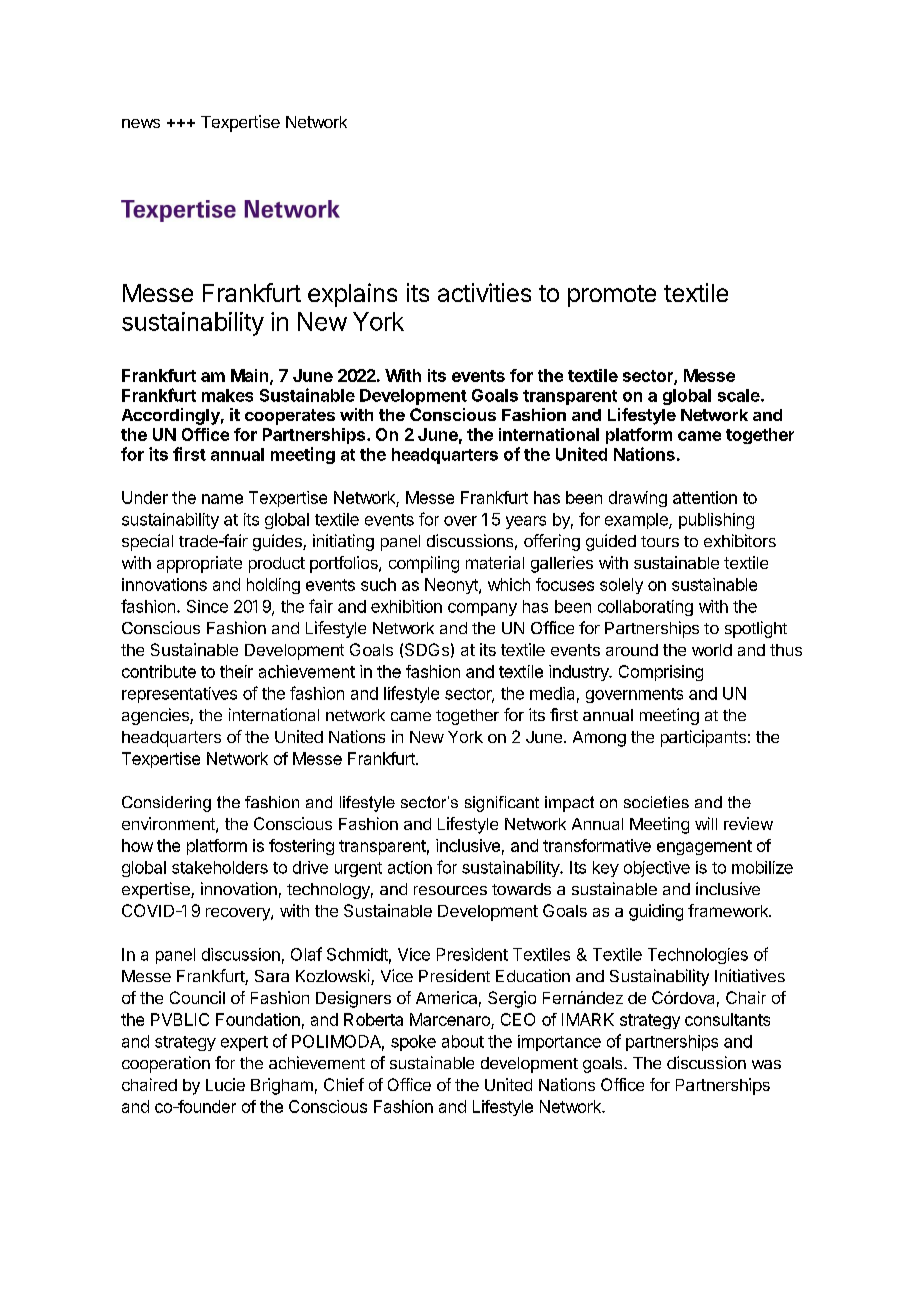 The height and width of the screenshot is (1308, 924). Describe the element at coordinates (612, 296) in the screenshot. I see `promote` at that location.
